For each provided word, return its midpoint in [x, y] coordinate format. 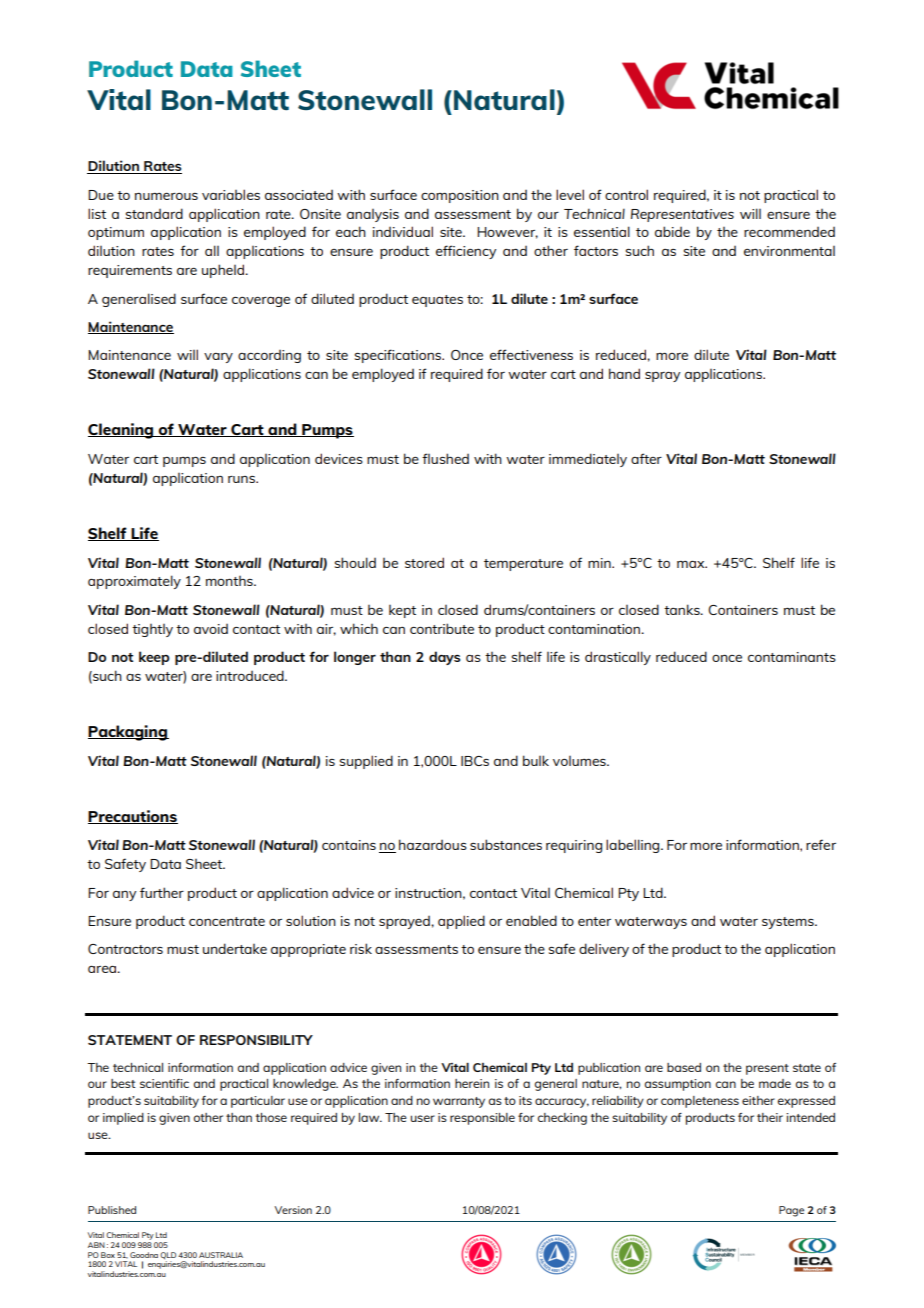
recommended [789, 232]
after [646, 458]
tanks [683, 609]
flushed [445, 458]
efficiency [466, 252]
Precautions [133, 817]
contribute [442, 628]
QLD [168, 1257]
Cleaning [122, 431]
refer [821, 844]
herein [472, 1083]
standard [154, 213]
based [684, 1067]
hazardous [433, 844]
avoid [211, 629]
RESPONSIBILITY [256, 1040]
